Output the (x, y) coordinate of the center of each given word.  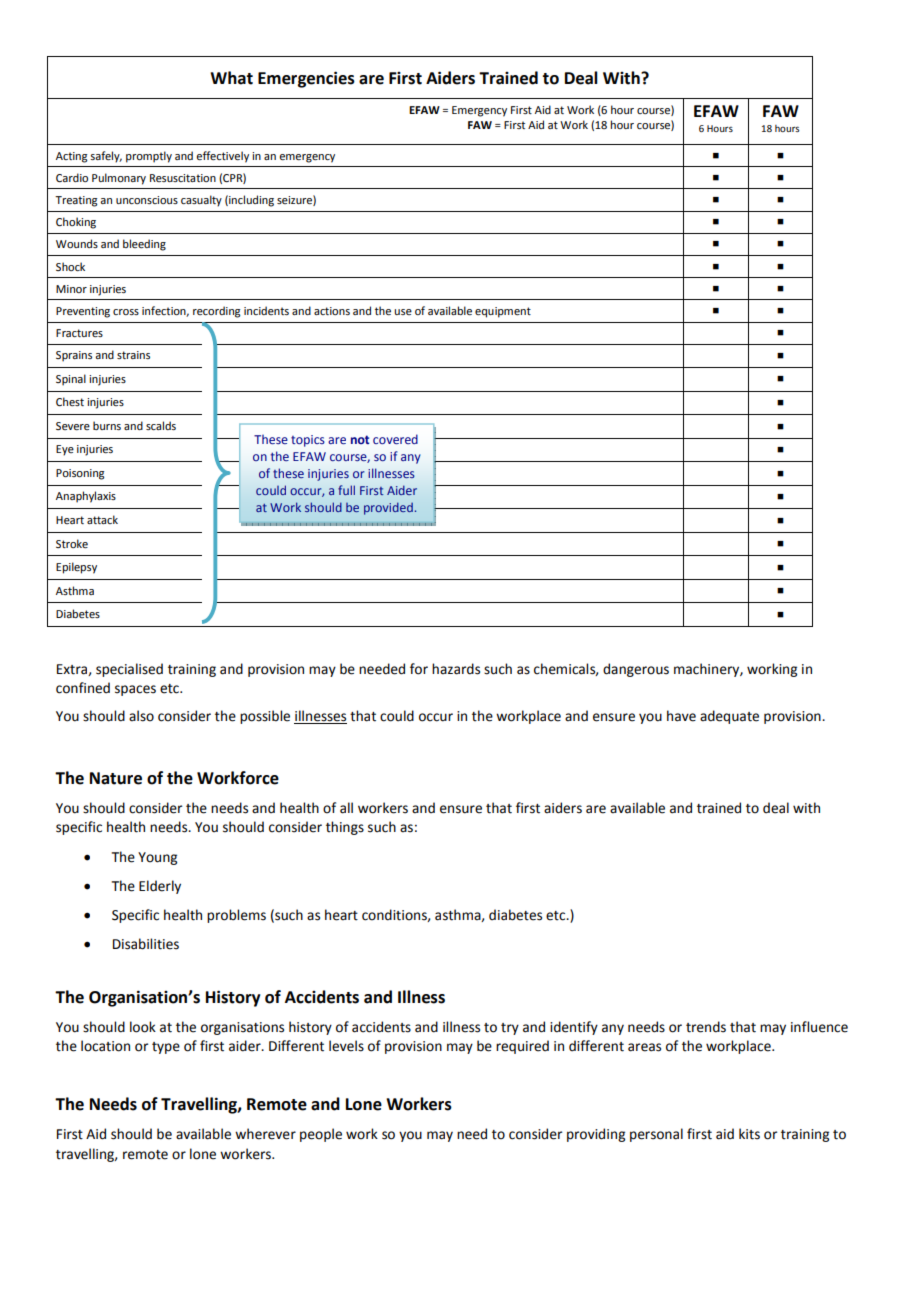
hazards (456, 669)
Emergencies (306, 79)
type (166, 1048)
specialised (129, 670)
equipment (503, 312)
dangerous (636, 670)
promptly (149, 157)
